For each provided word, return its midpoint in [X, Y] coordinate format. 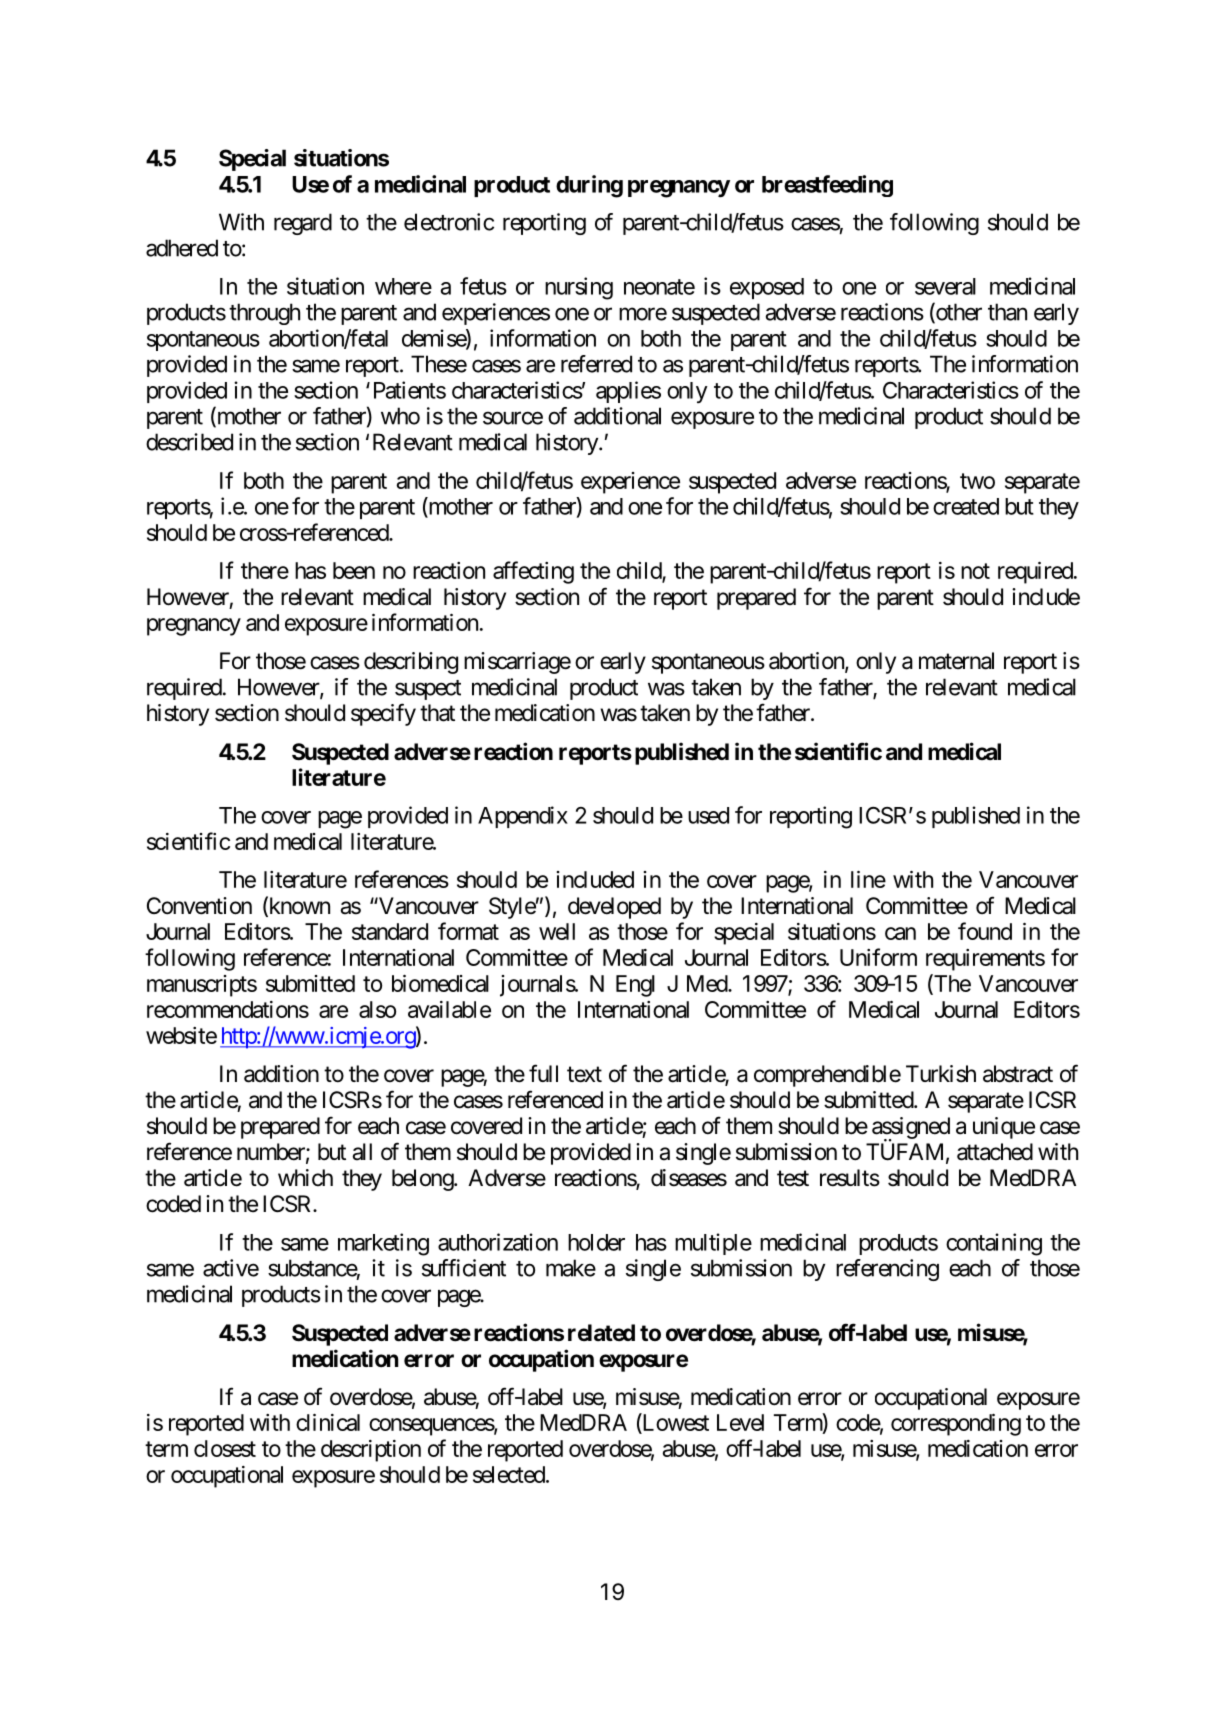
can [900, 933]
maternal [956, 661]
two [977, 481]
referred [596, 364]
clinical [328, 1422]
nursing [579, 288]
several [945, 286]
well [557, 931]
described [189, 442]
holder [596, 1242]
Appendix [523, 817]
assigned [911, 1129]
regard [303, 224]
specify [383, 714]
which [305, 1178]
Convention [199, 906]
